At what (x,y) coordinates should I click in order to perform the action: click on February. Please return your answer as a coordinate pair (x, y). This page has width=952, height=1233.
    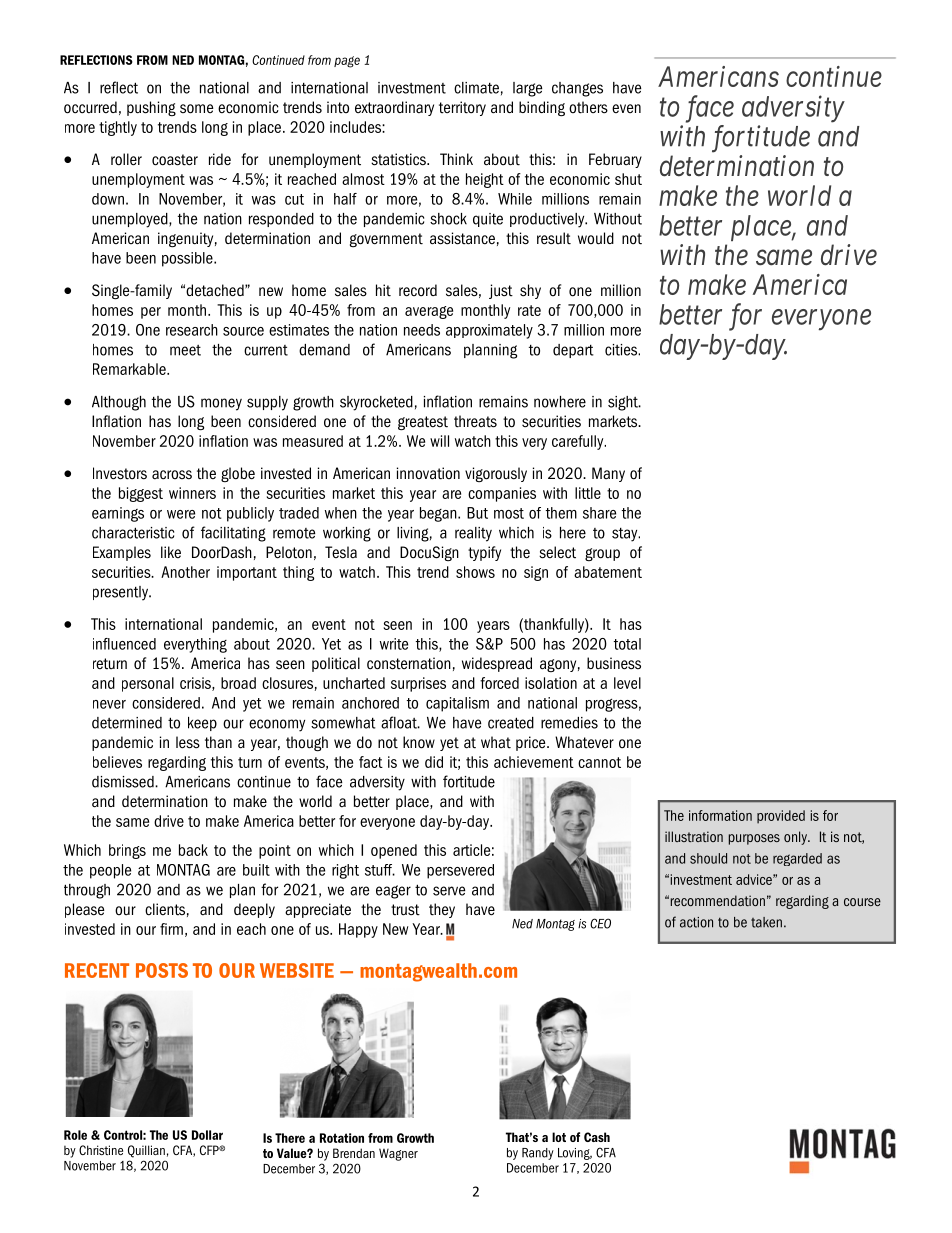
    Looking at the image, I should click on (615, 160).
